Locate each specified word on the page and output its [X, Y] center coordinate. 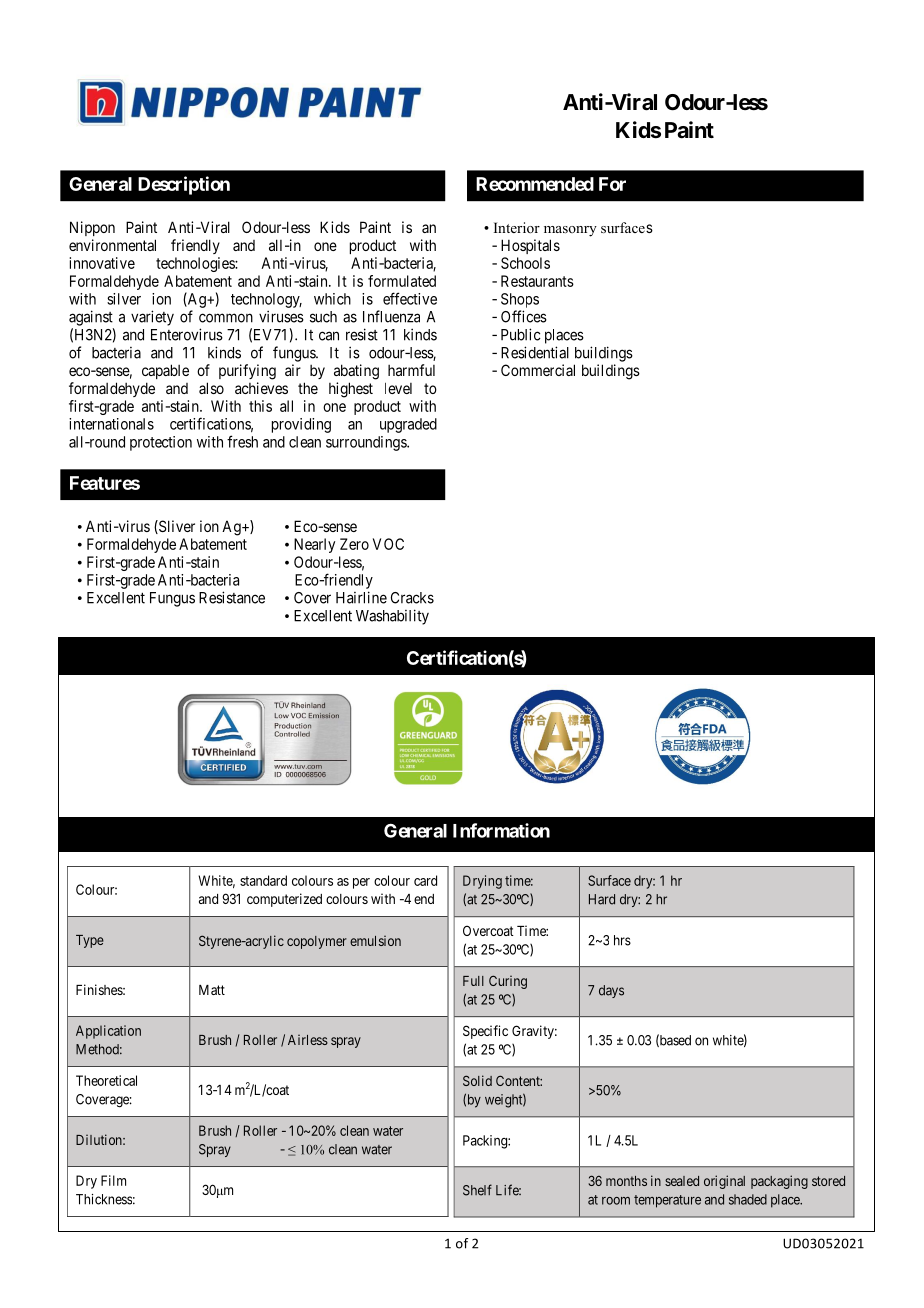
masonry [570, 231]
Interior [517, 227]
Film [113, 1180]
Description [184, 185]
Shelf [477, 1190]
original [724, 1182]
